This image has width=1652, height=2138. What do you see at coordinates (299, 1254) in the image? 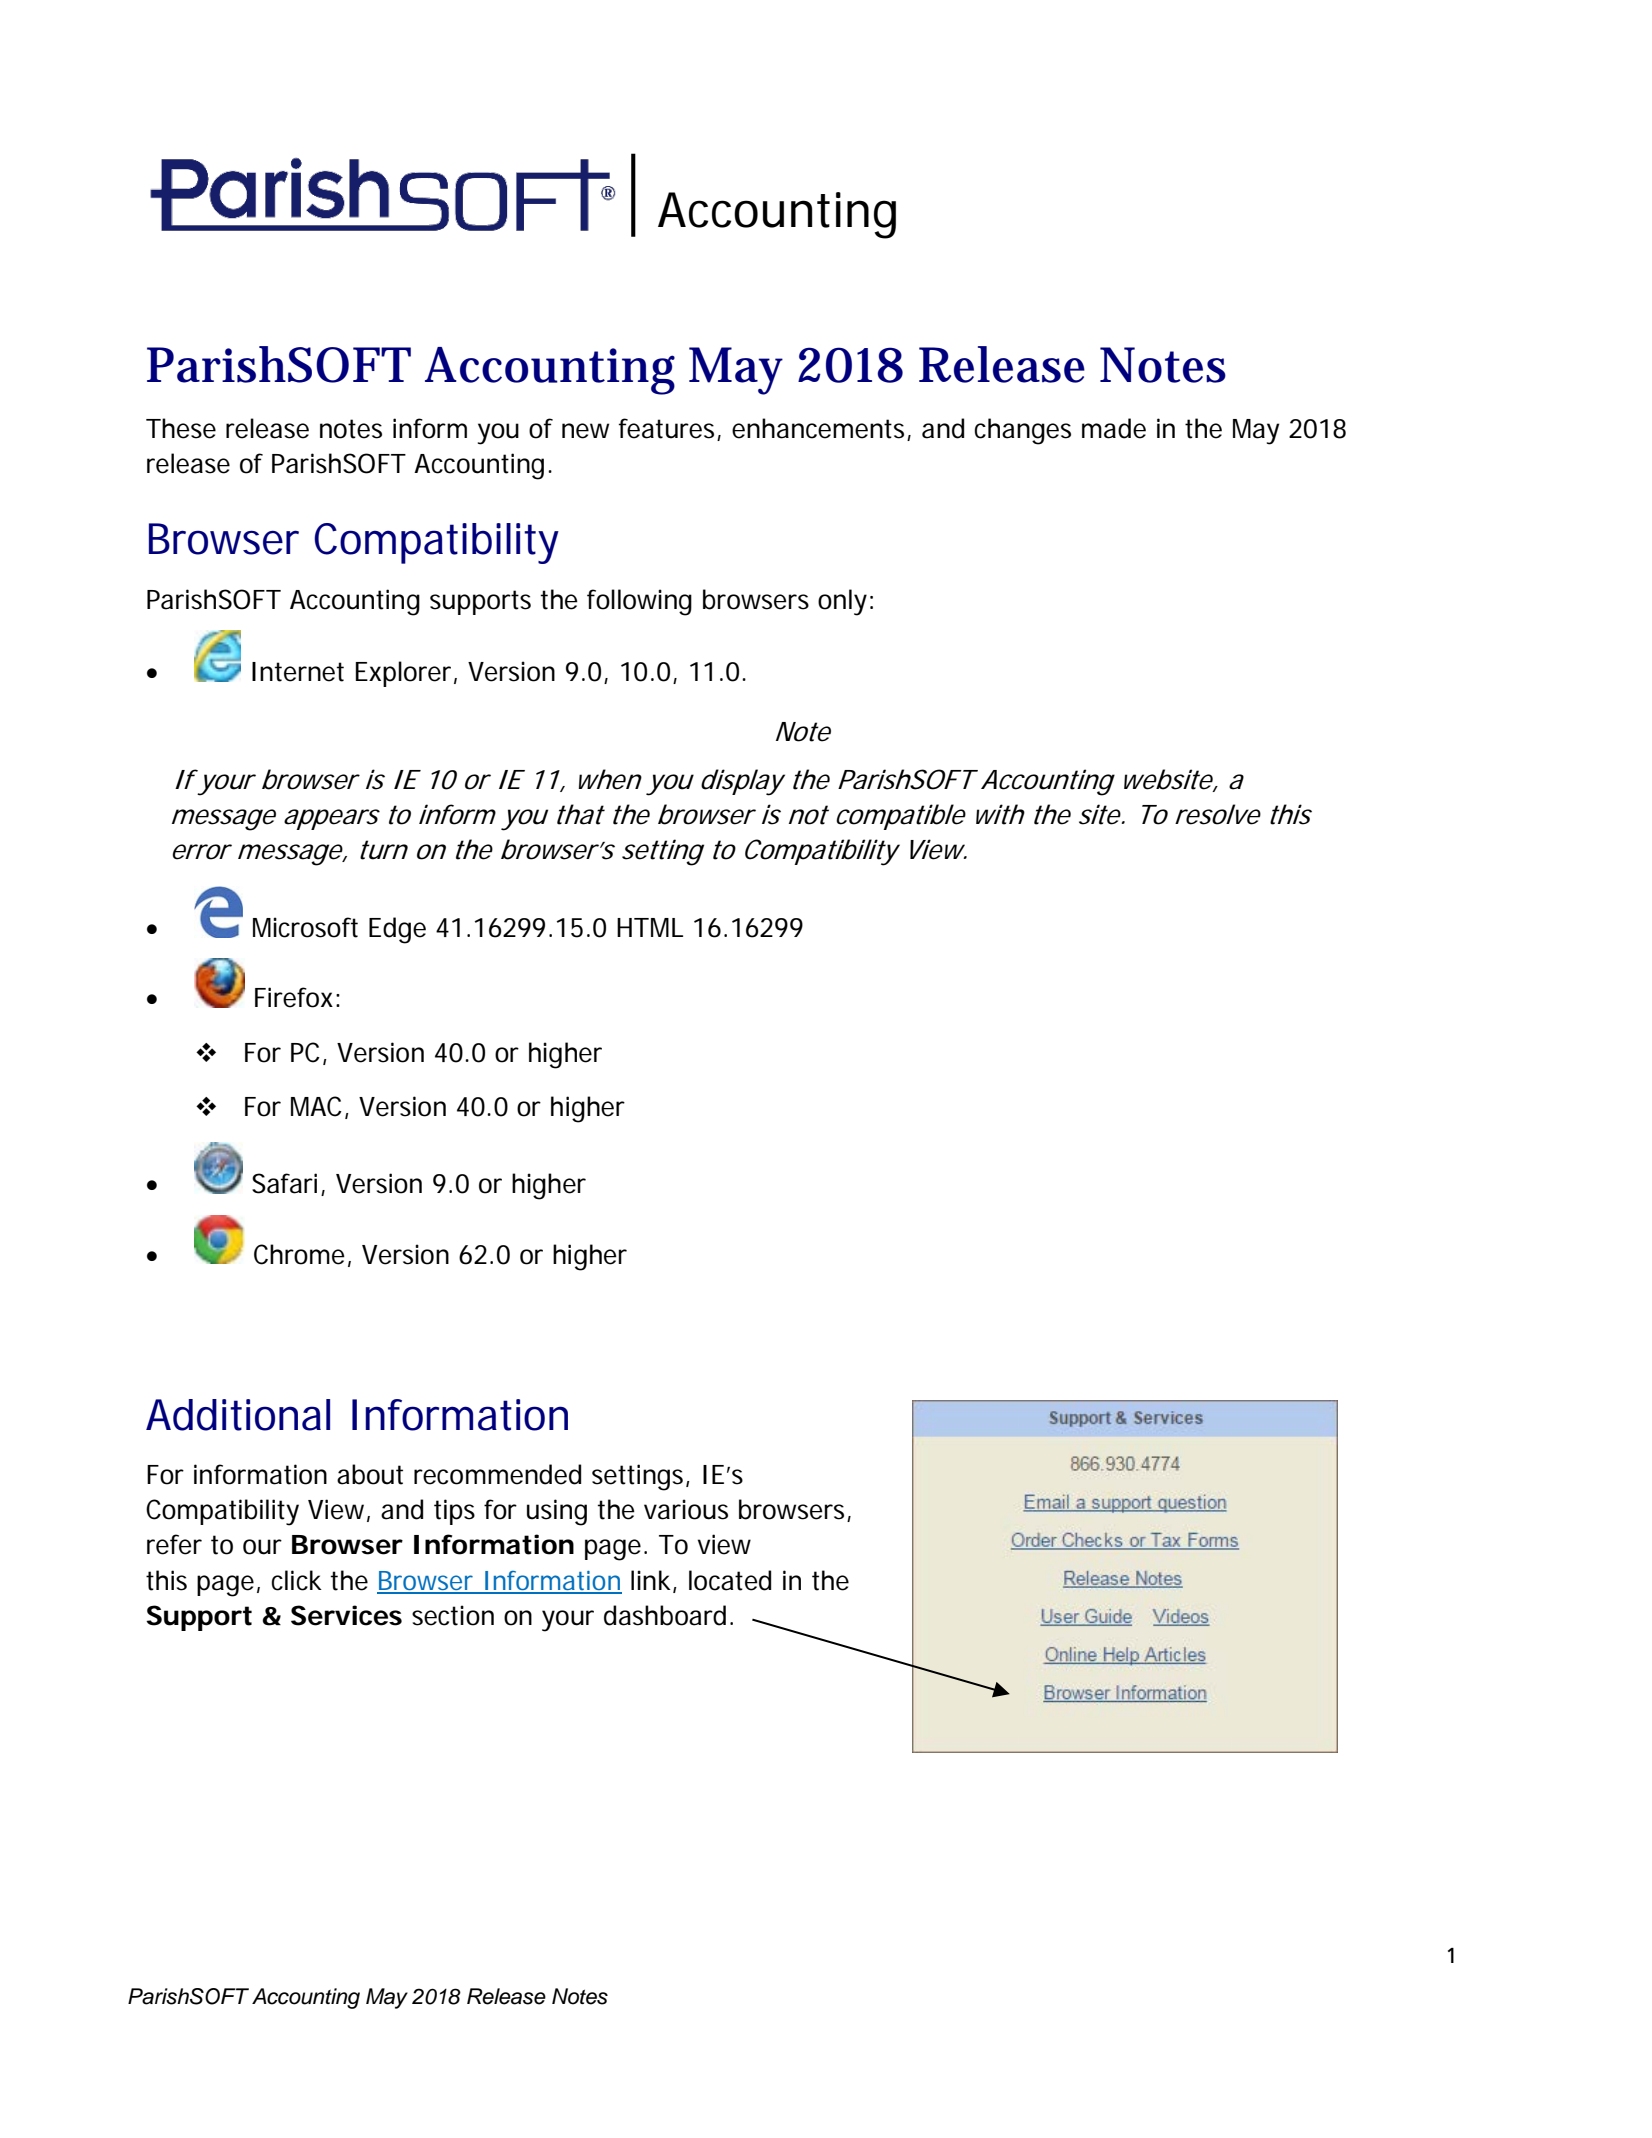
I see `Chrome` at bounding box center [299, 1254].
